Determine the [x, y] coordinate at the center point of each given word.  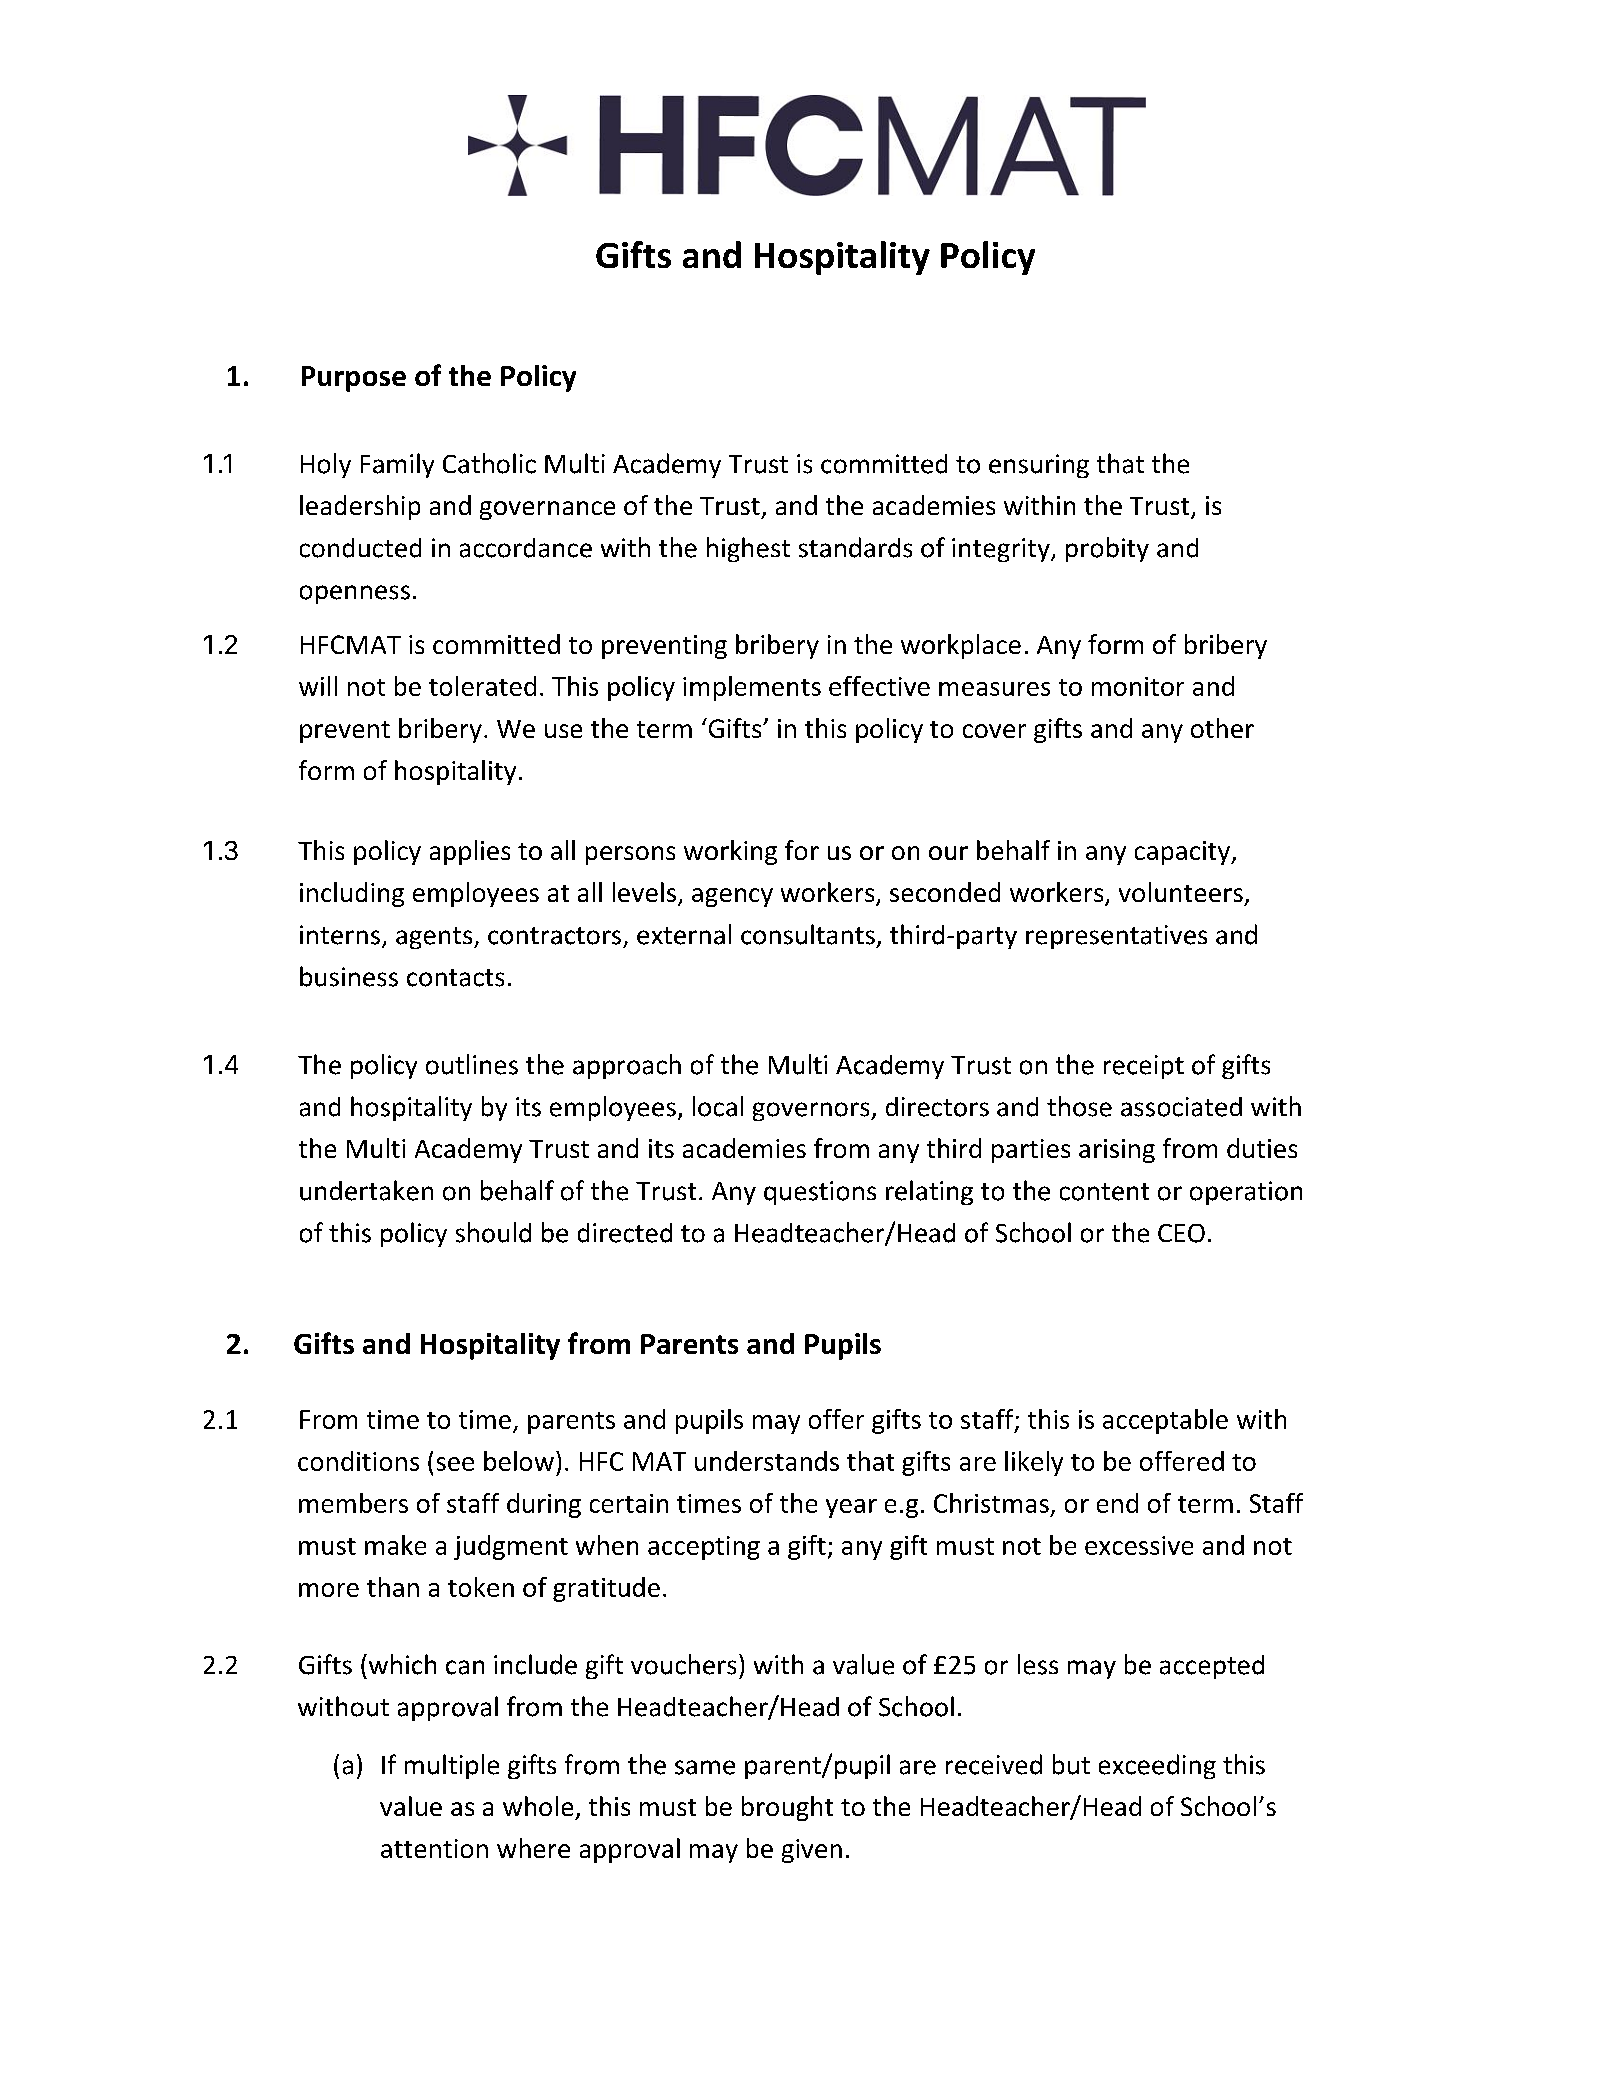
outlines [472, 1064]
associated [1181, 1107]
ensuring [1039, 466]
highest [748, 549]
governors [812, 1111]
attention [434, 1848]
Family [397, 465]
